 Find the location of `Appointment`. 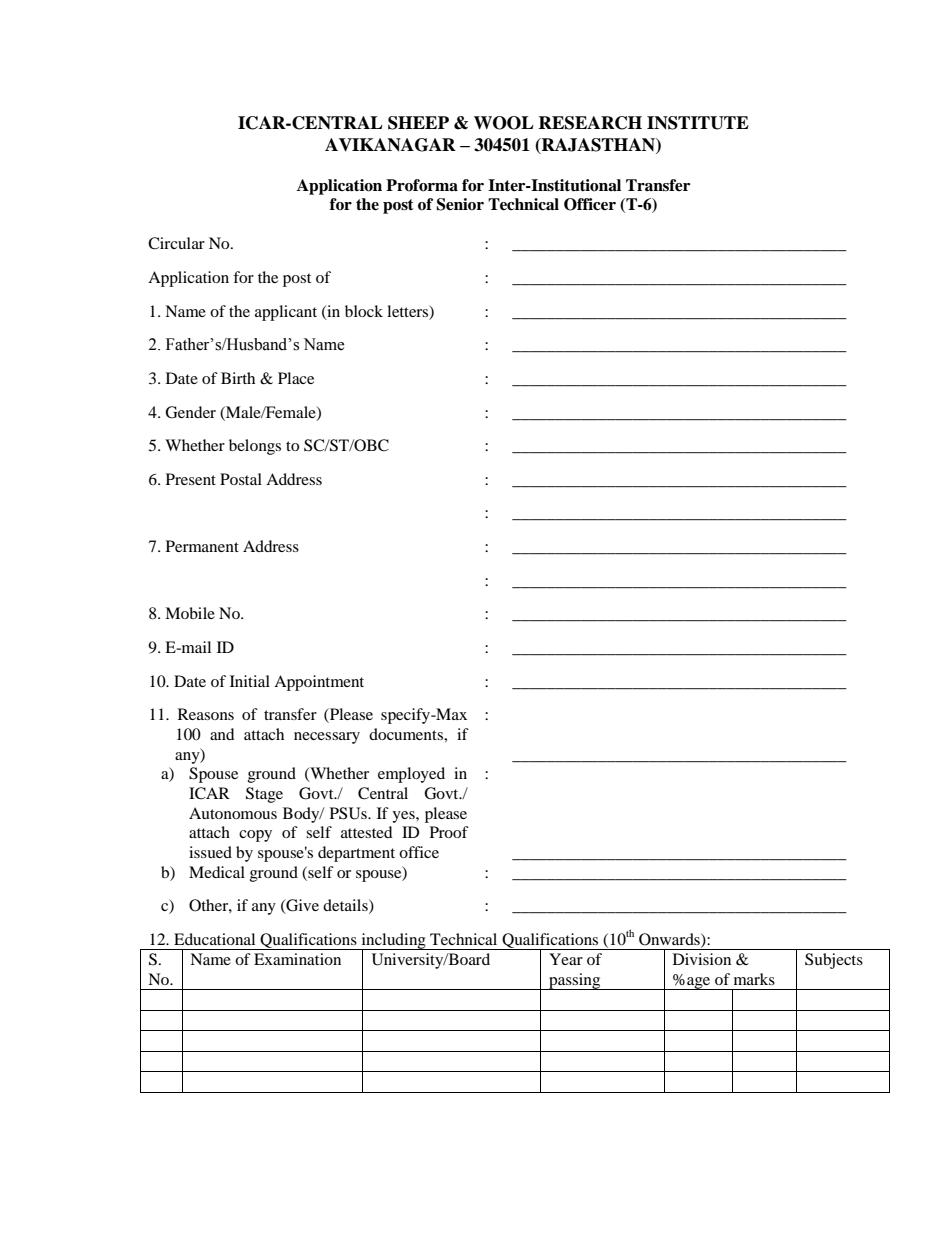

Appointment is located at coordinates (319, 683).
